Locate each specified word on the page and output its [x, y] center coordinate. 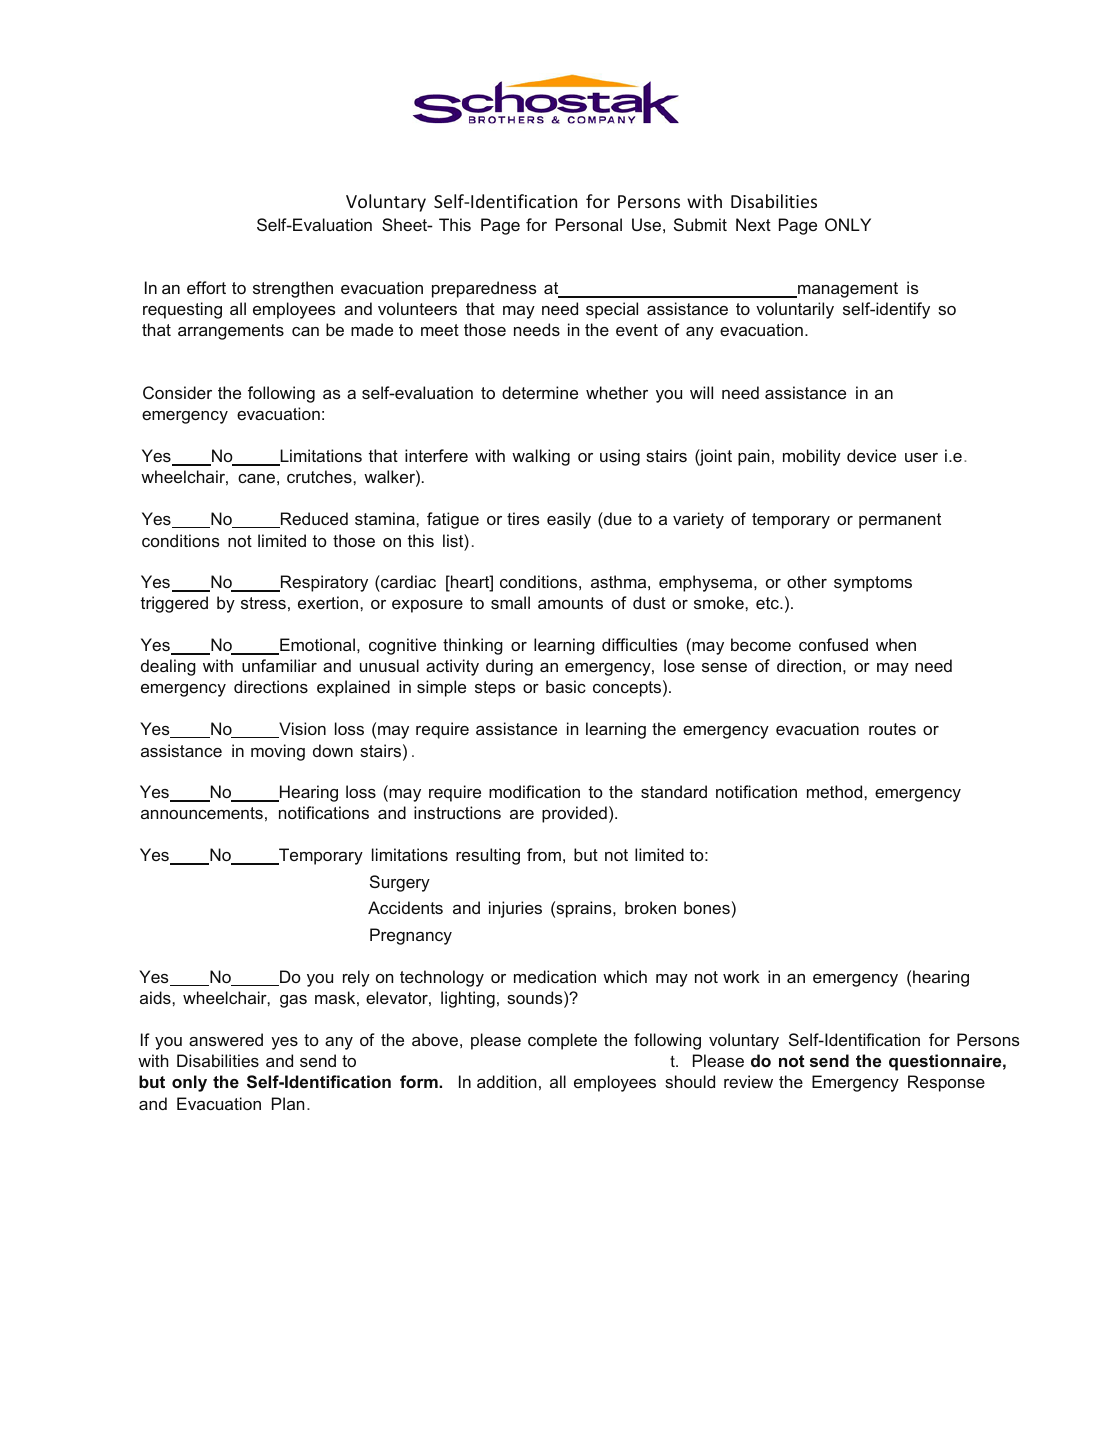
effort [206, 287]
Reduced [313, 520]
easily [569, 520]
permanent [900, 521]
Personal [589, 224]
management [847, 290]
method [836, 791]
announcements [202, 813]
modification [534, 791]
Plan [288, 1103]
